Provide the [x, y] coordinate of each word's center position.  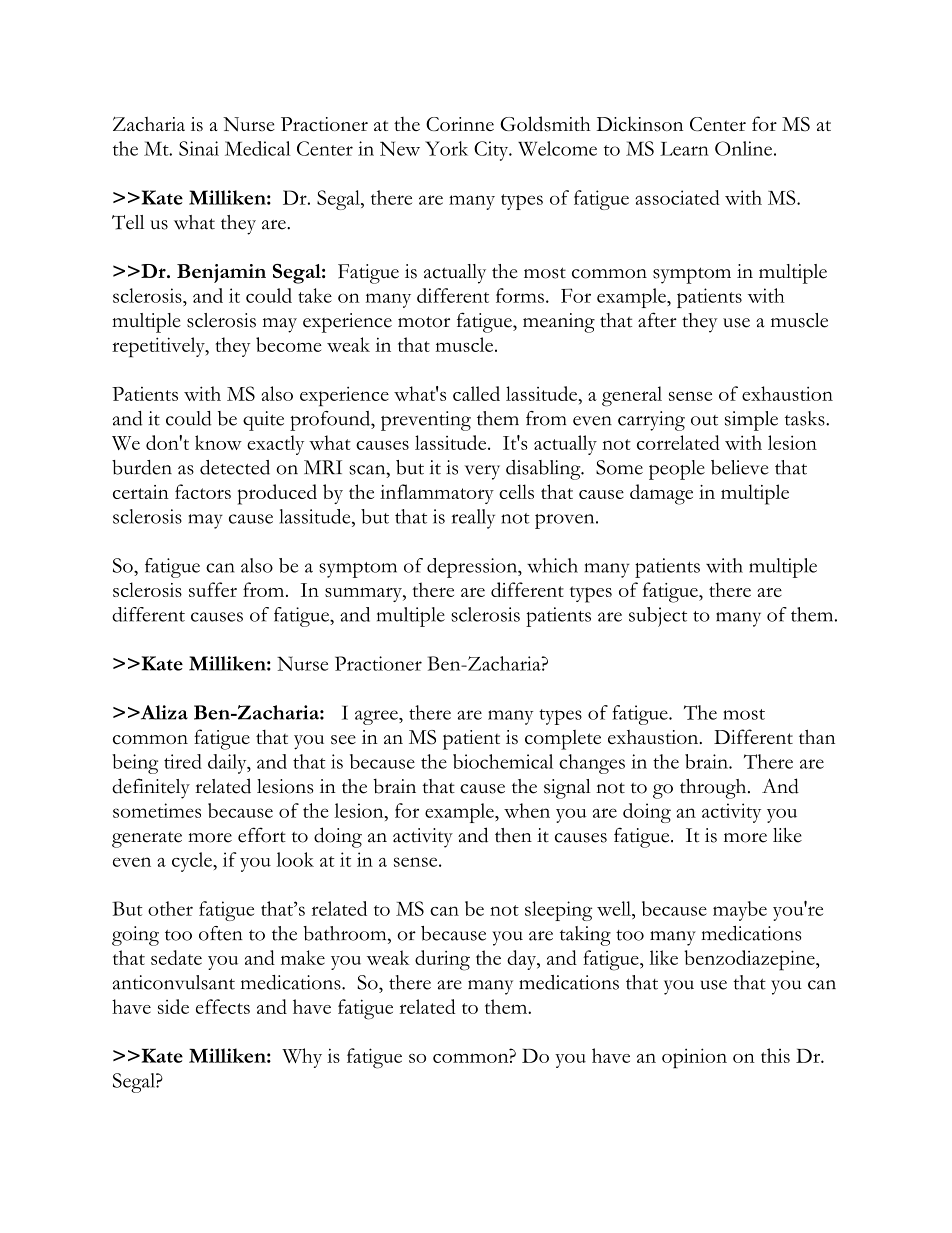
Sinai [199, 148]
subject [658, 617]
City [492, 151]
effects [223, 1006]
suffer [213, 589]
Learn [684, 149]
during [442, 960]
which [552, 565]
